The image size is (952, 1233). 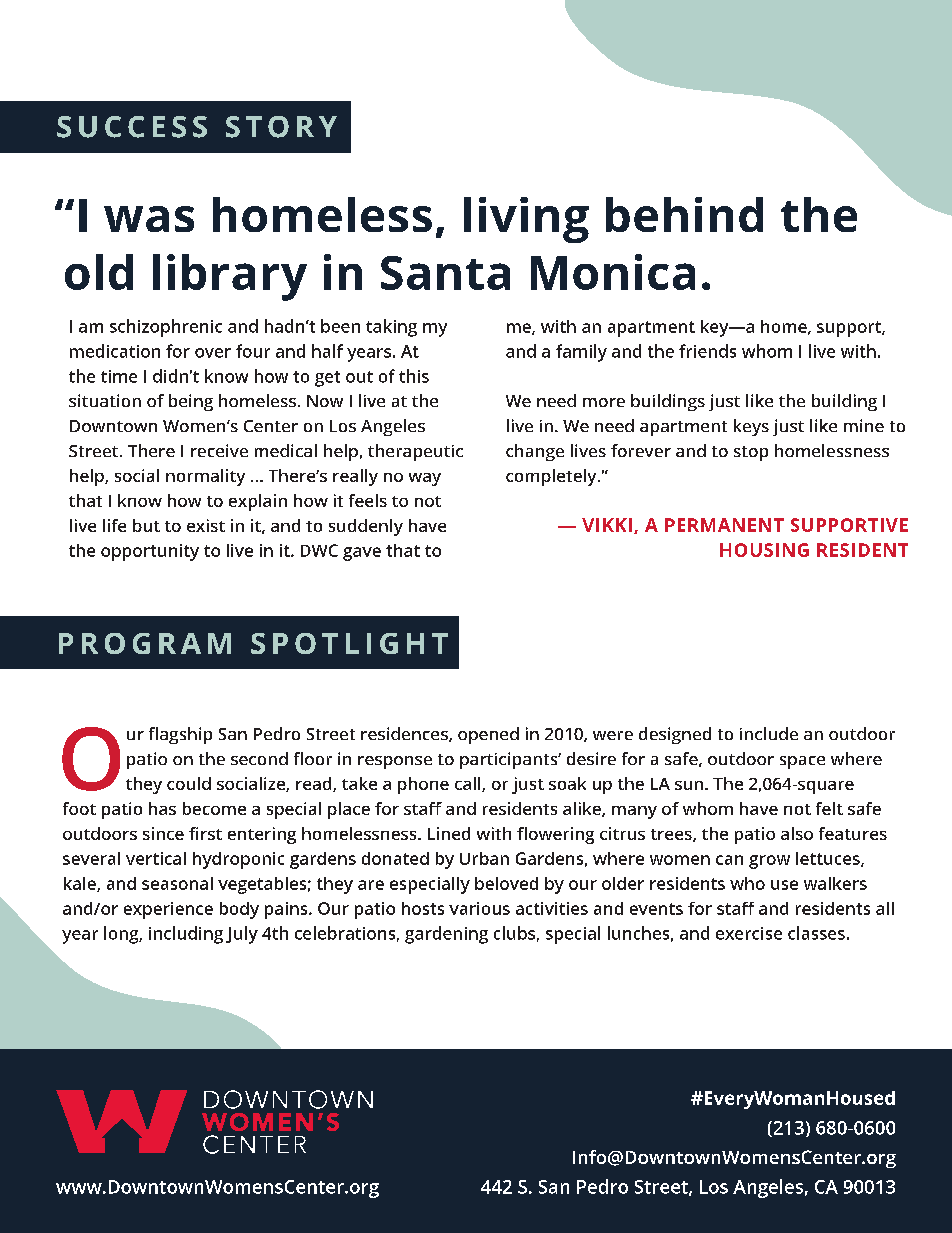 I want to click on behind, so click(x=684, y=214).
